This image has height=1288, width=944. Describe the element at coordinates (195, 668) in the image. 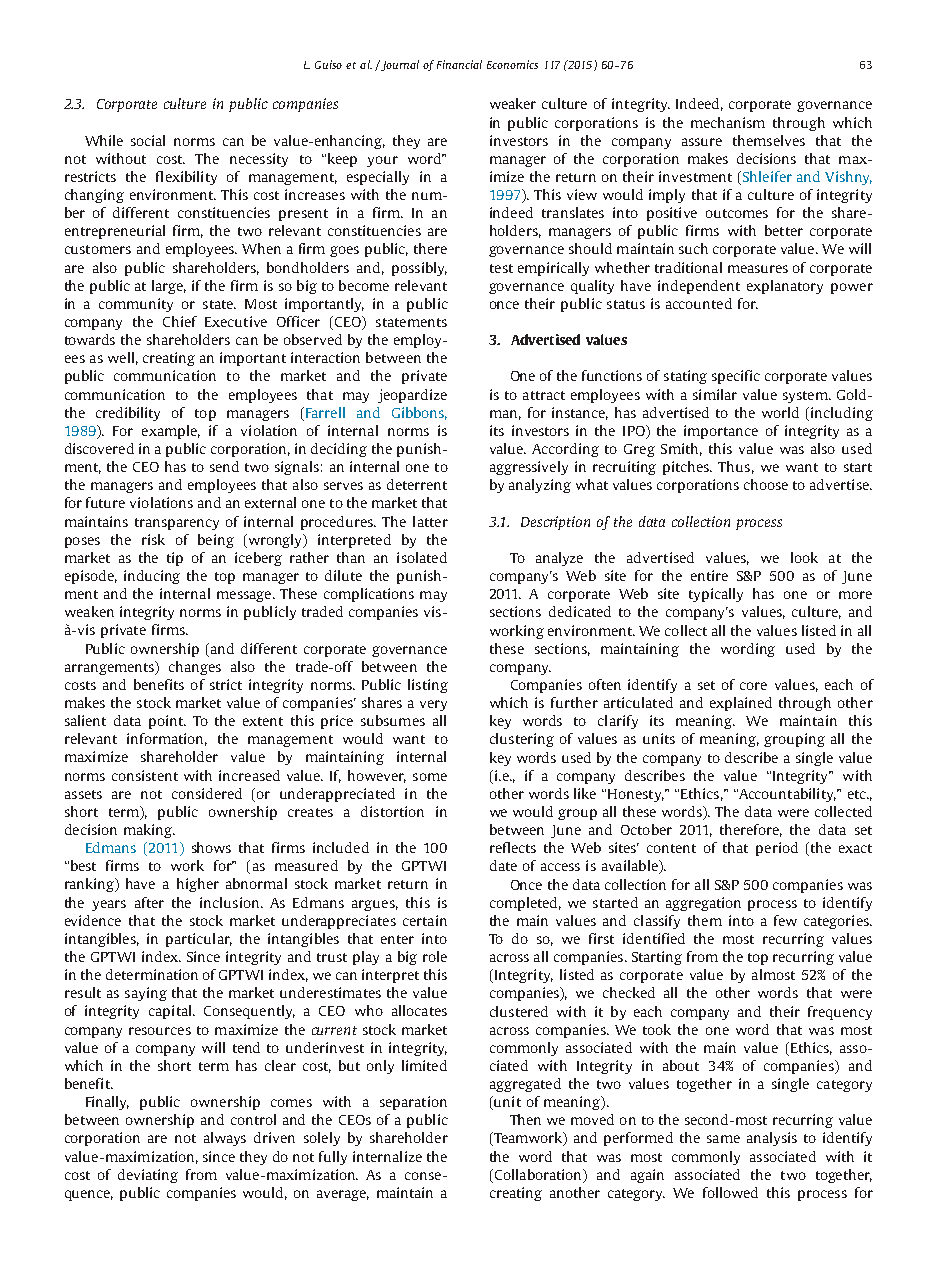

I see `changes` at that location.
